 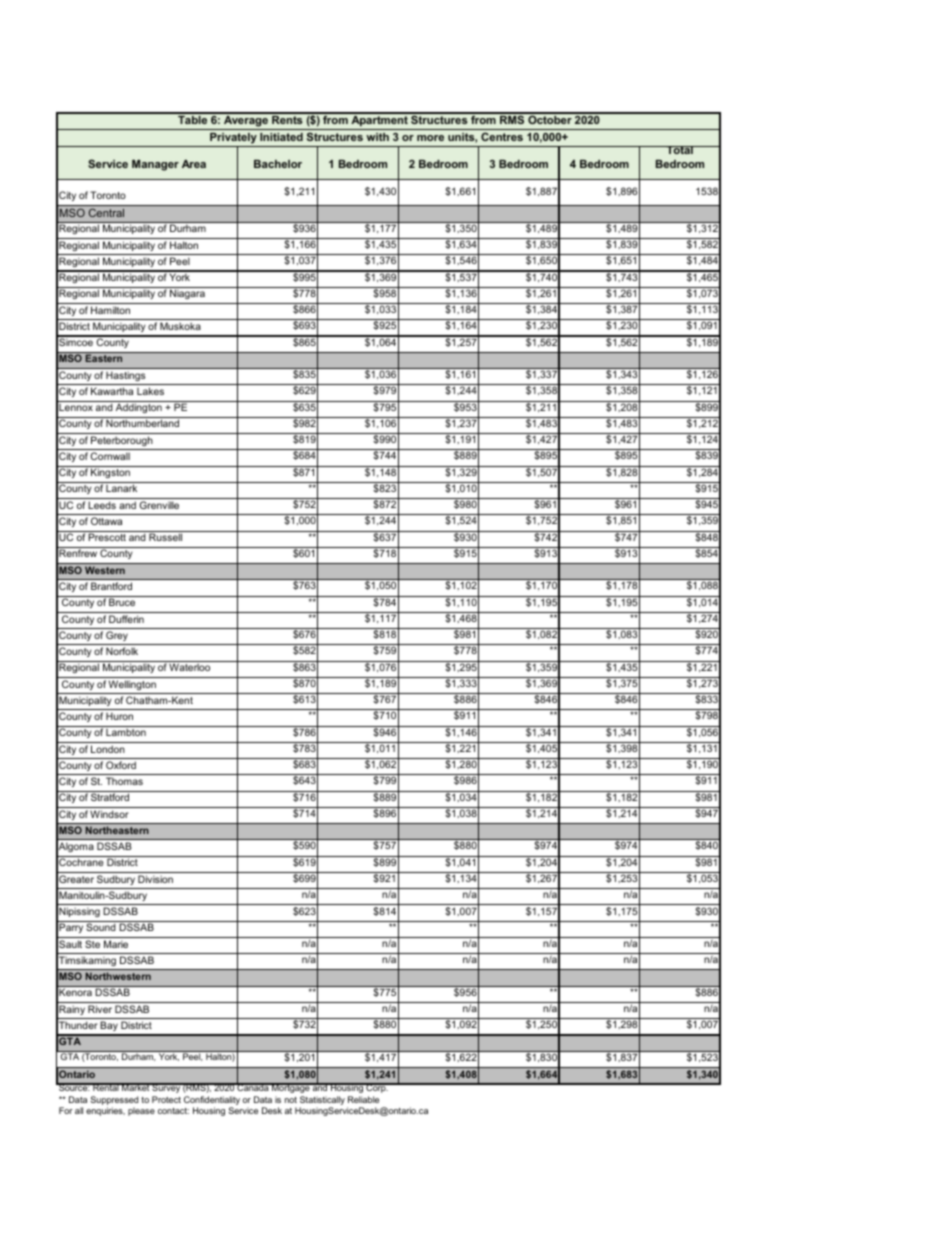 I want to click on Reliable, so click(x=363, y=1099).
